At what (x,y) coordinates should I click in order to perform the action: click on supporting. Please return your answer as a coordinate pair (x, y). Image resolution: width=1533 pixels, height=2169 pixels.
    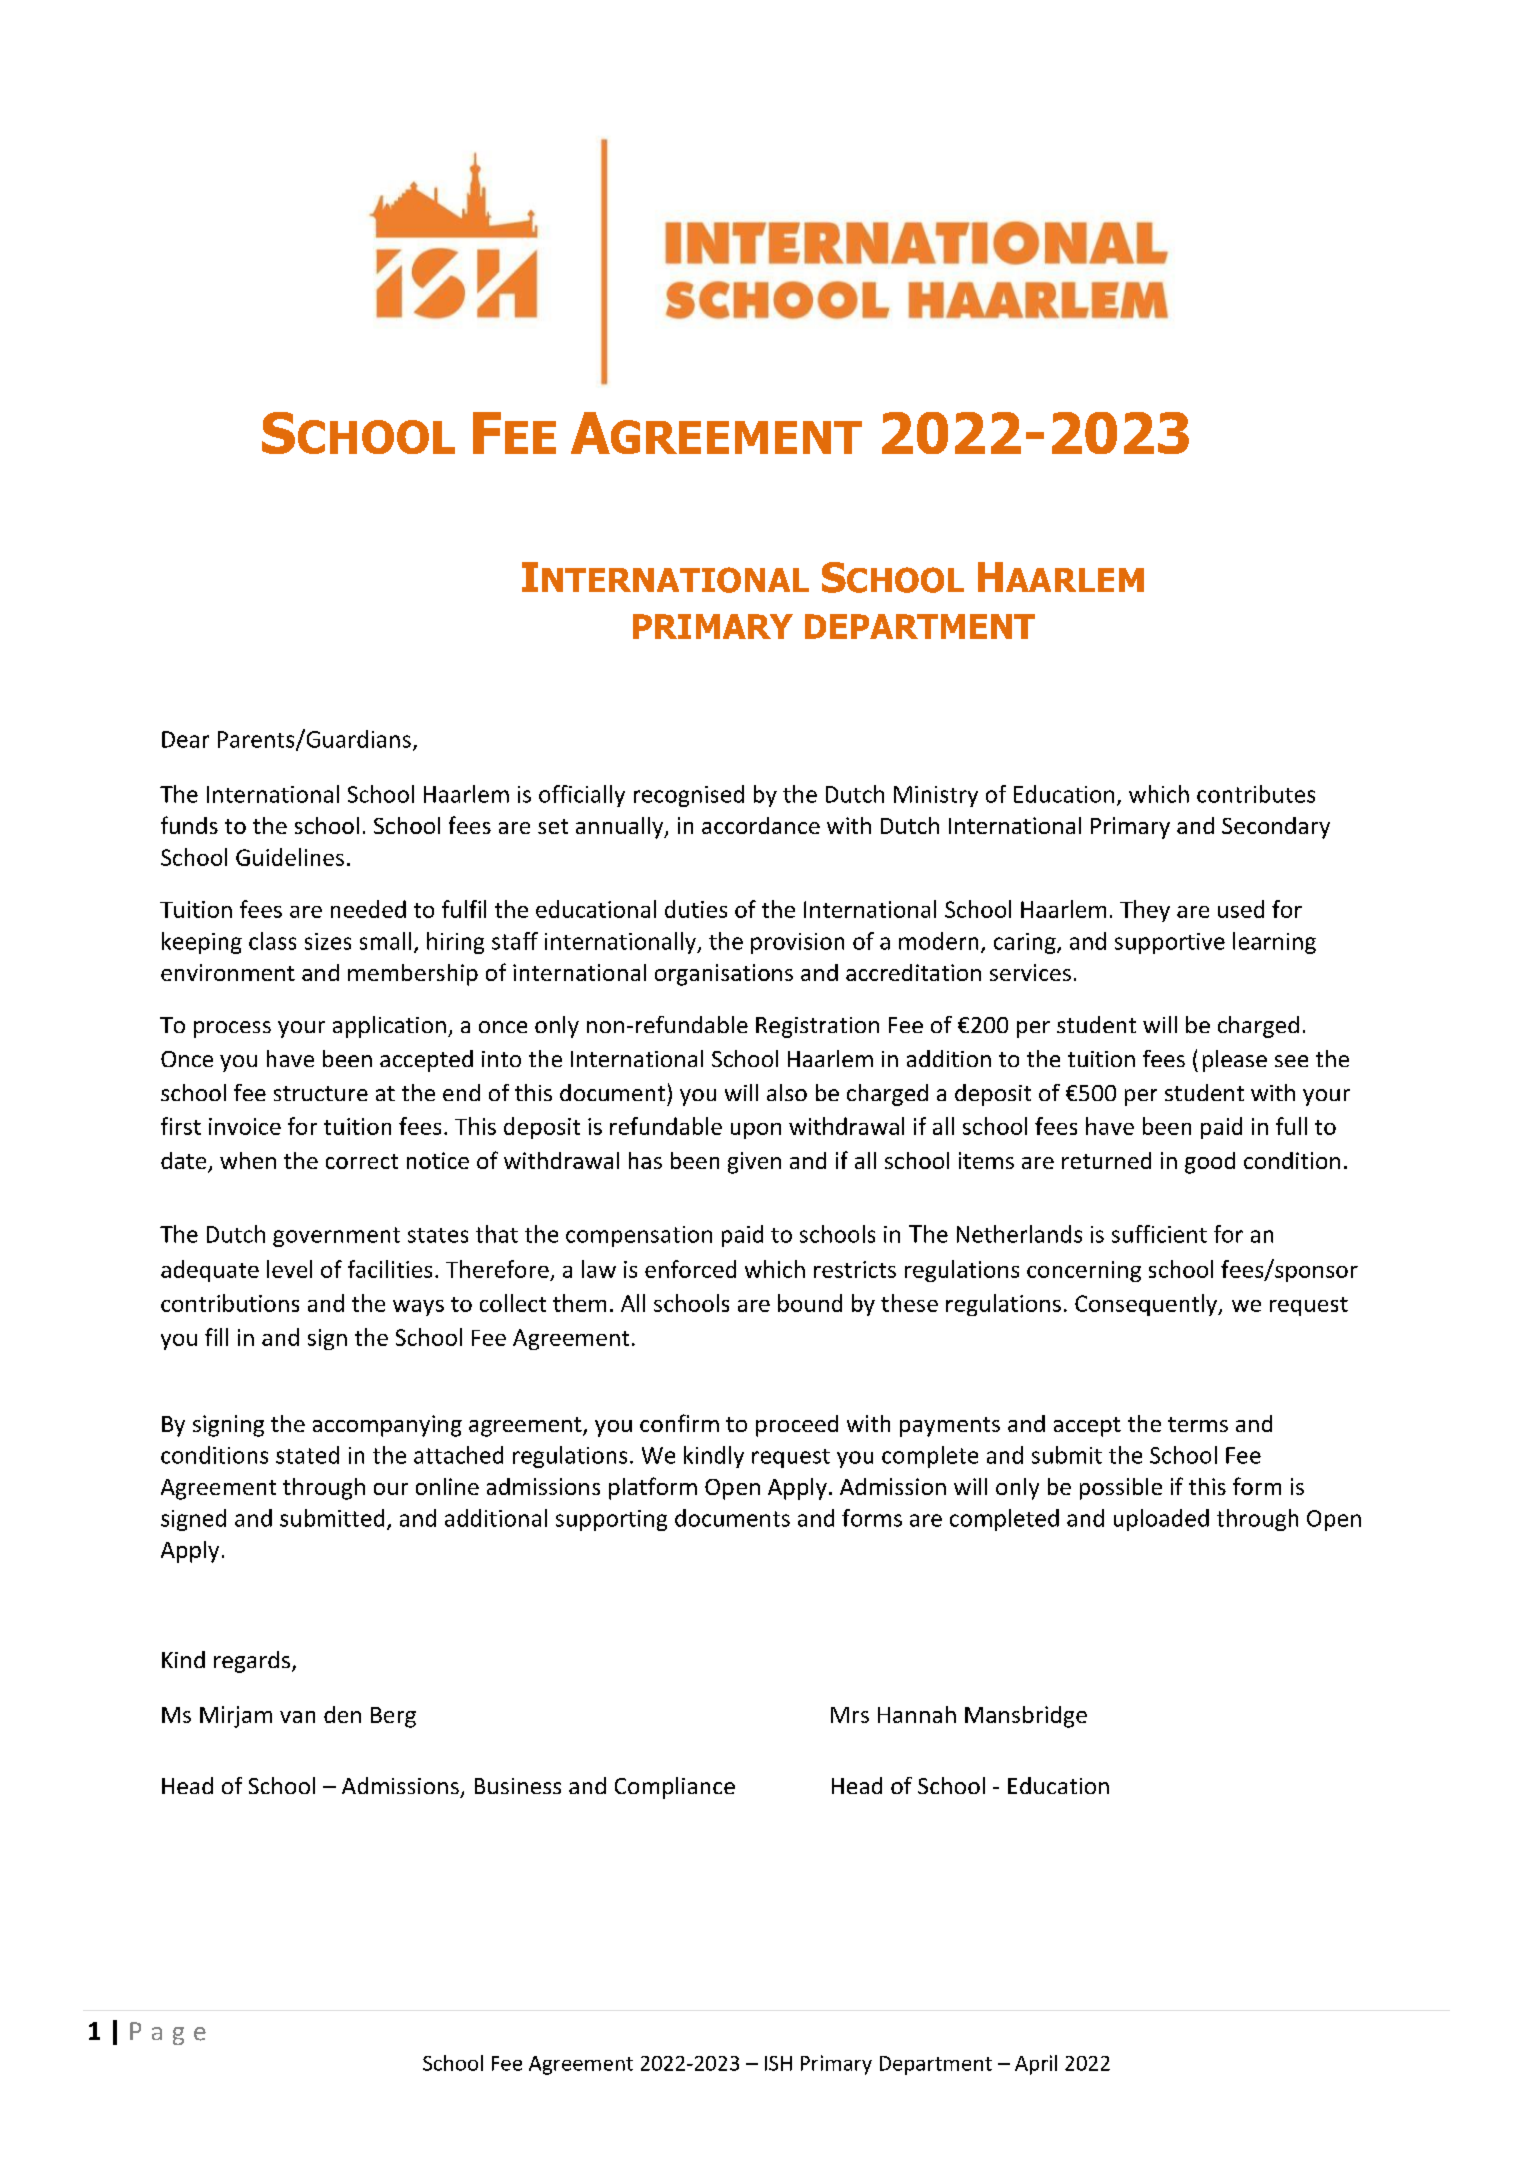
    Looking at the image, I should click on (611, 1520).
